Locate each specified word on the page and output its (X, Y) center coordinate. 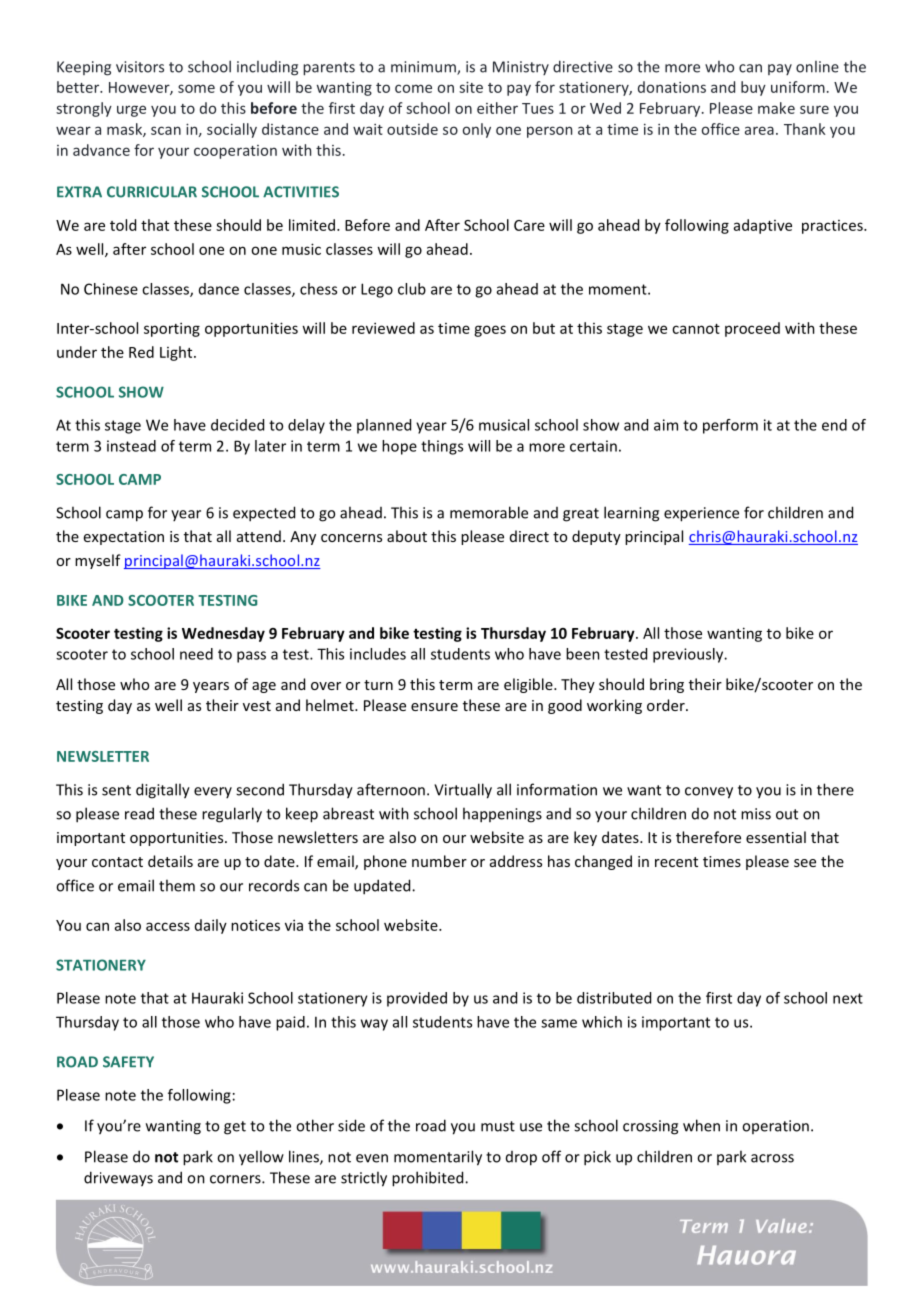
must (498, 1126)
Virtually (463, 791)
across (772, 1158)
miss (756, 814)
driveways (118, 1179)
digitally (163, 791)
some (196, 88)
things (442, 447)
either (497, 108)
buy (753, 88)
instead (131, 446)
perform (730, 426)
